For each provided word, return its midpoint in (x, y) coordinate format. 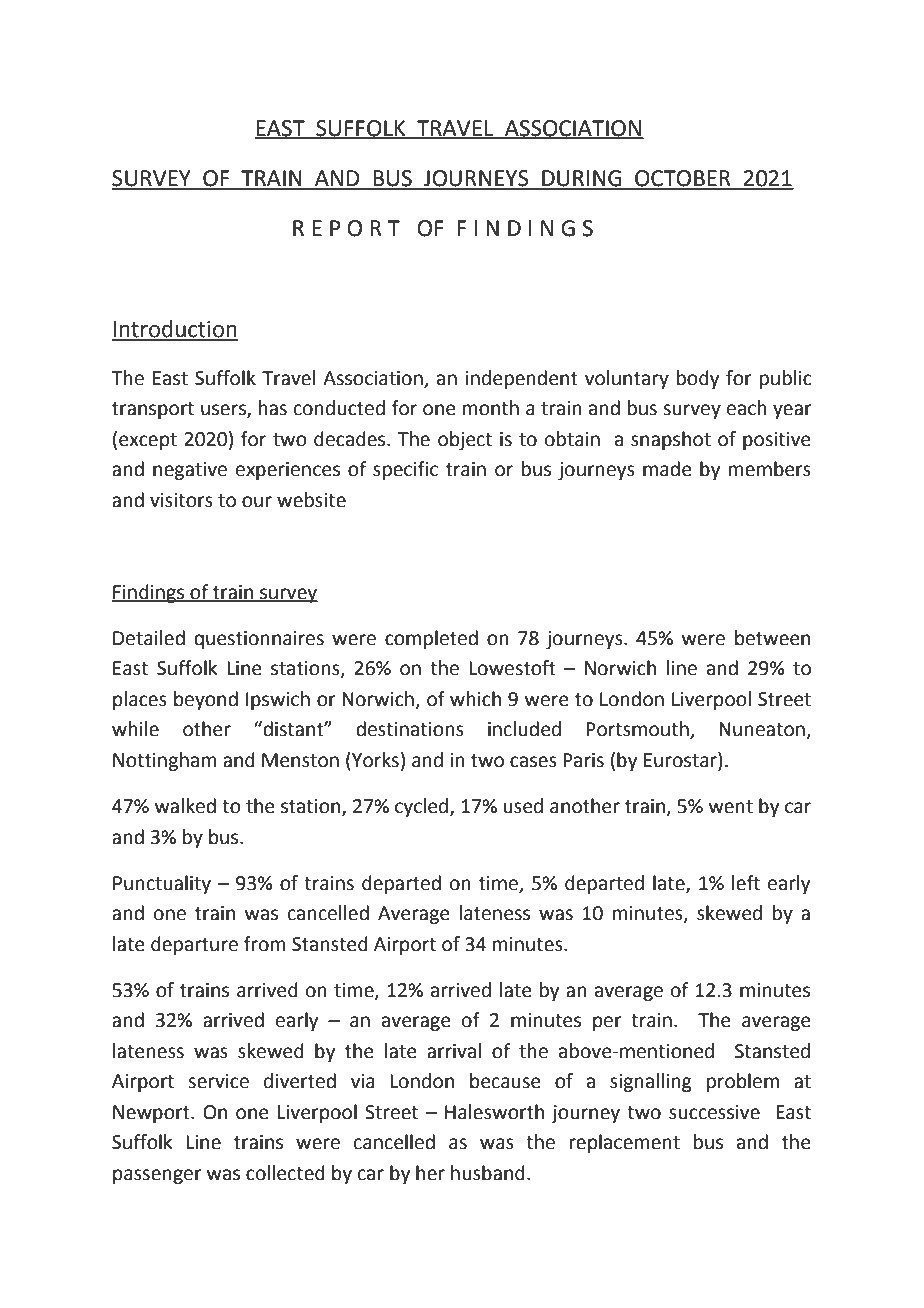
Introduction (175, 330)
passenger (157, 1176)
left (746, 883)
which (475, 699)
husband (488, 1173)
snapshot (671, 440)
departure (194, 945)
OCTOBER (683, 179)
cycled (423, 807)
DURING (582, 179)
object (465, 440)
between (772, 638)
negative (190, 471)
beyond (206, 700)
